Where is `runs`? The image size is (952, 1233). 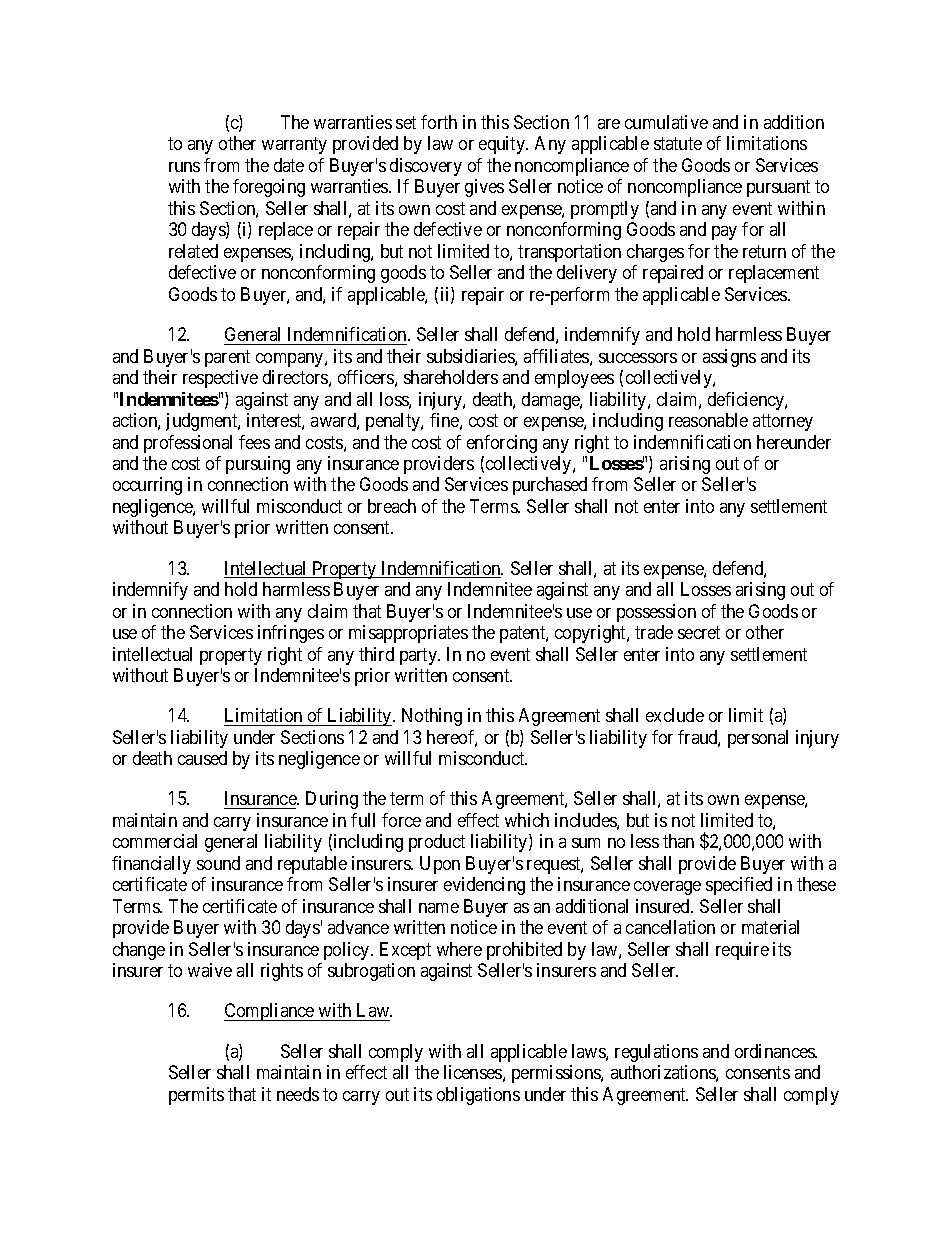 runs is located at coordinates (184, 167).
